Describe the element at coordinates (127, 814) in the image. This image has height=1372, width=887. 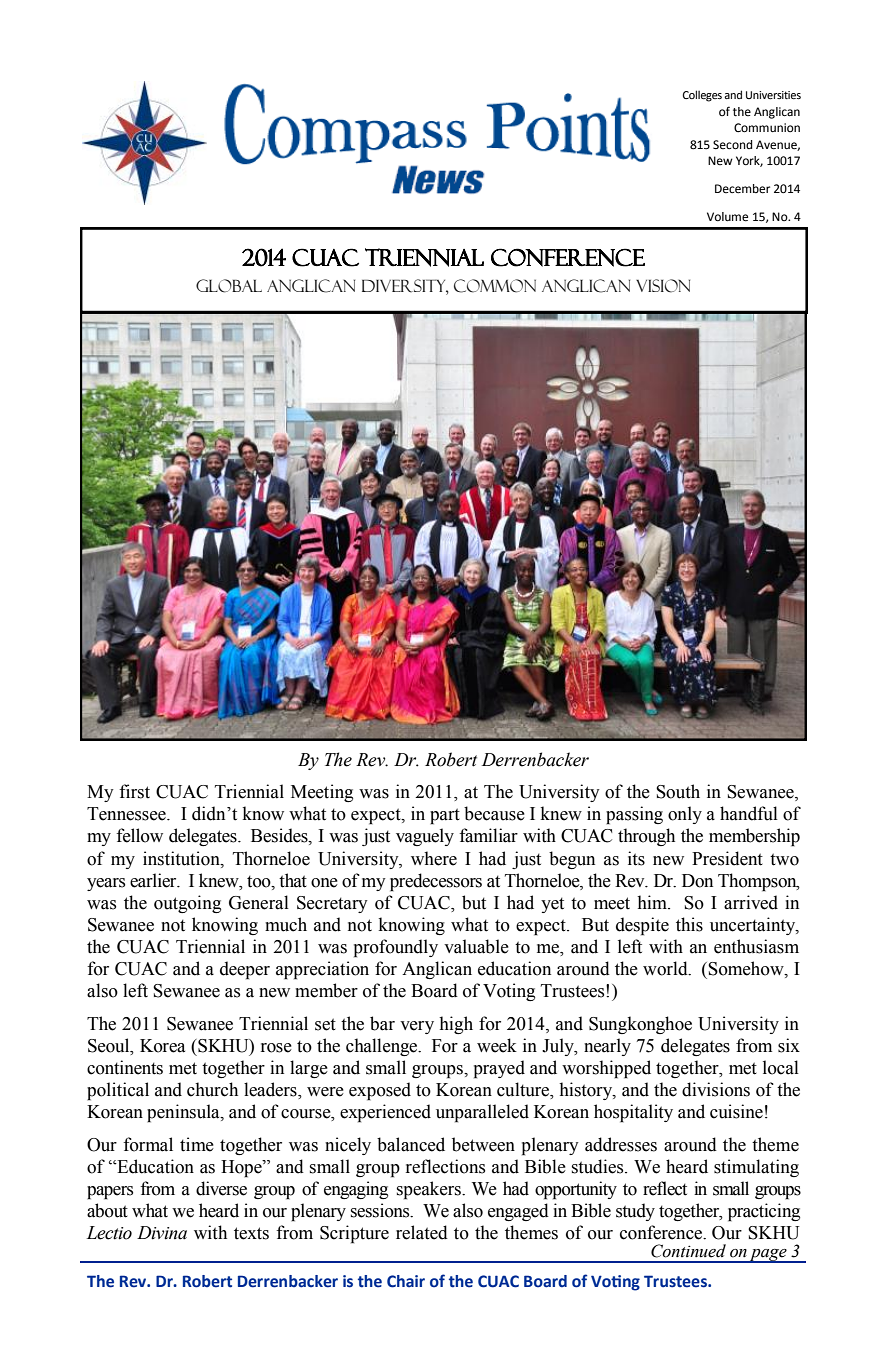
I see `Tennessee` at that location.
